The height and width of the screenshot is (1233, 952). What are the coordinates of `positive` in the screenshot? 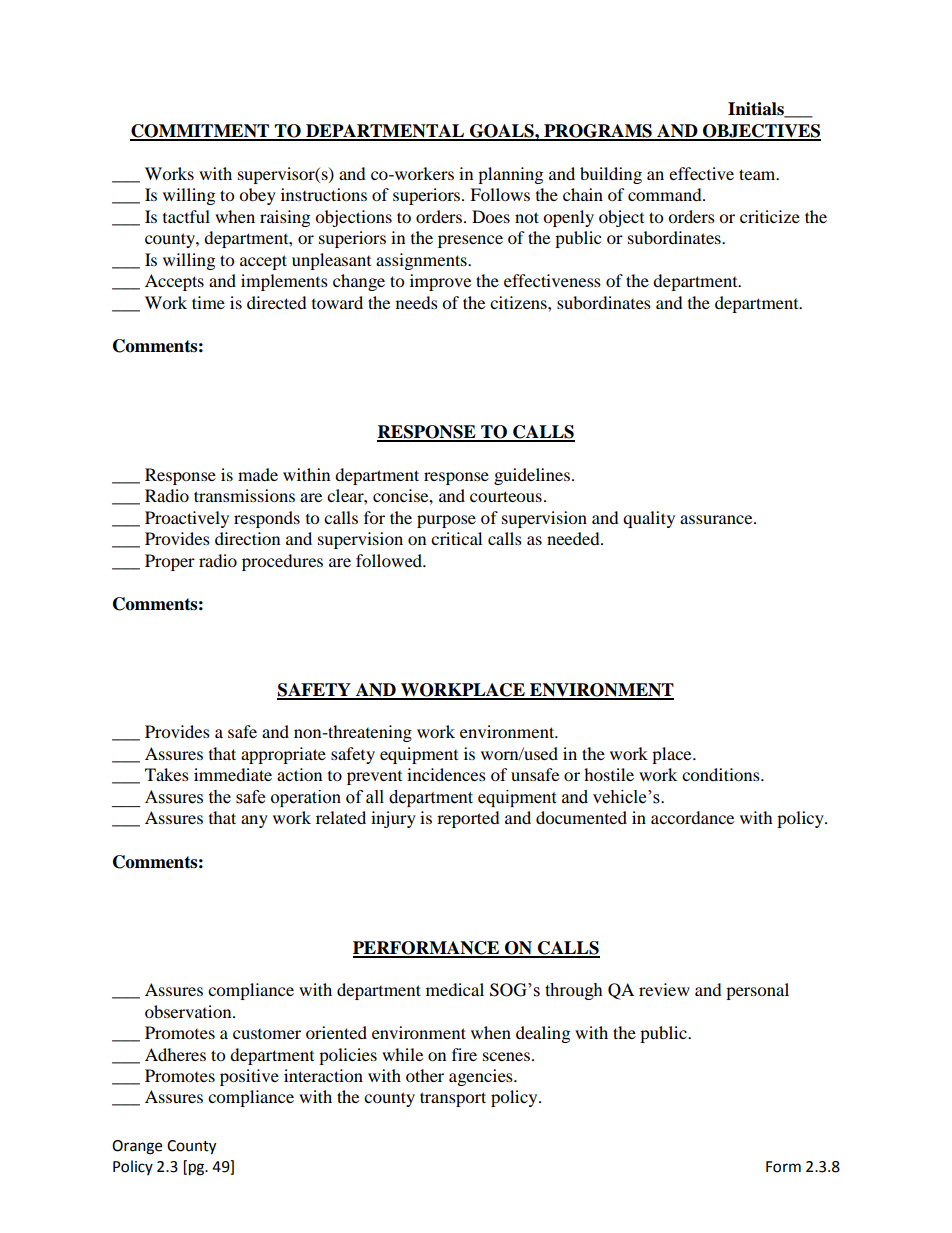 It's located at (249, 1077).
